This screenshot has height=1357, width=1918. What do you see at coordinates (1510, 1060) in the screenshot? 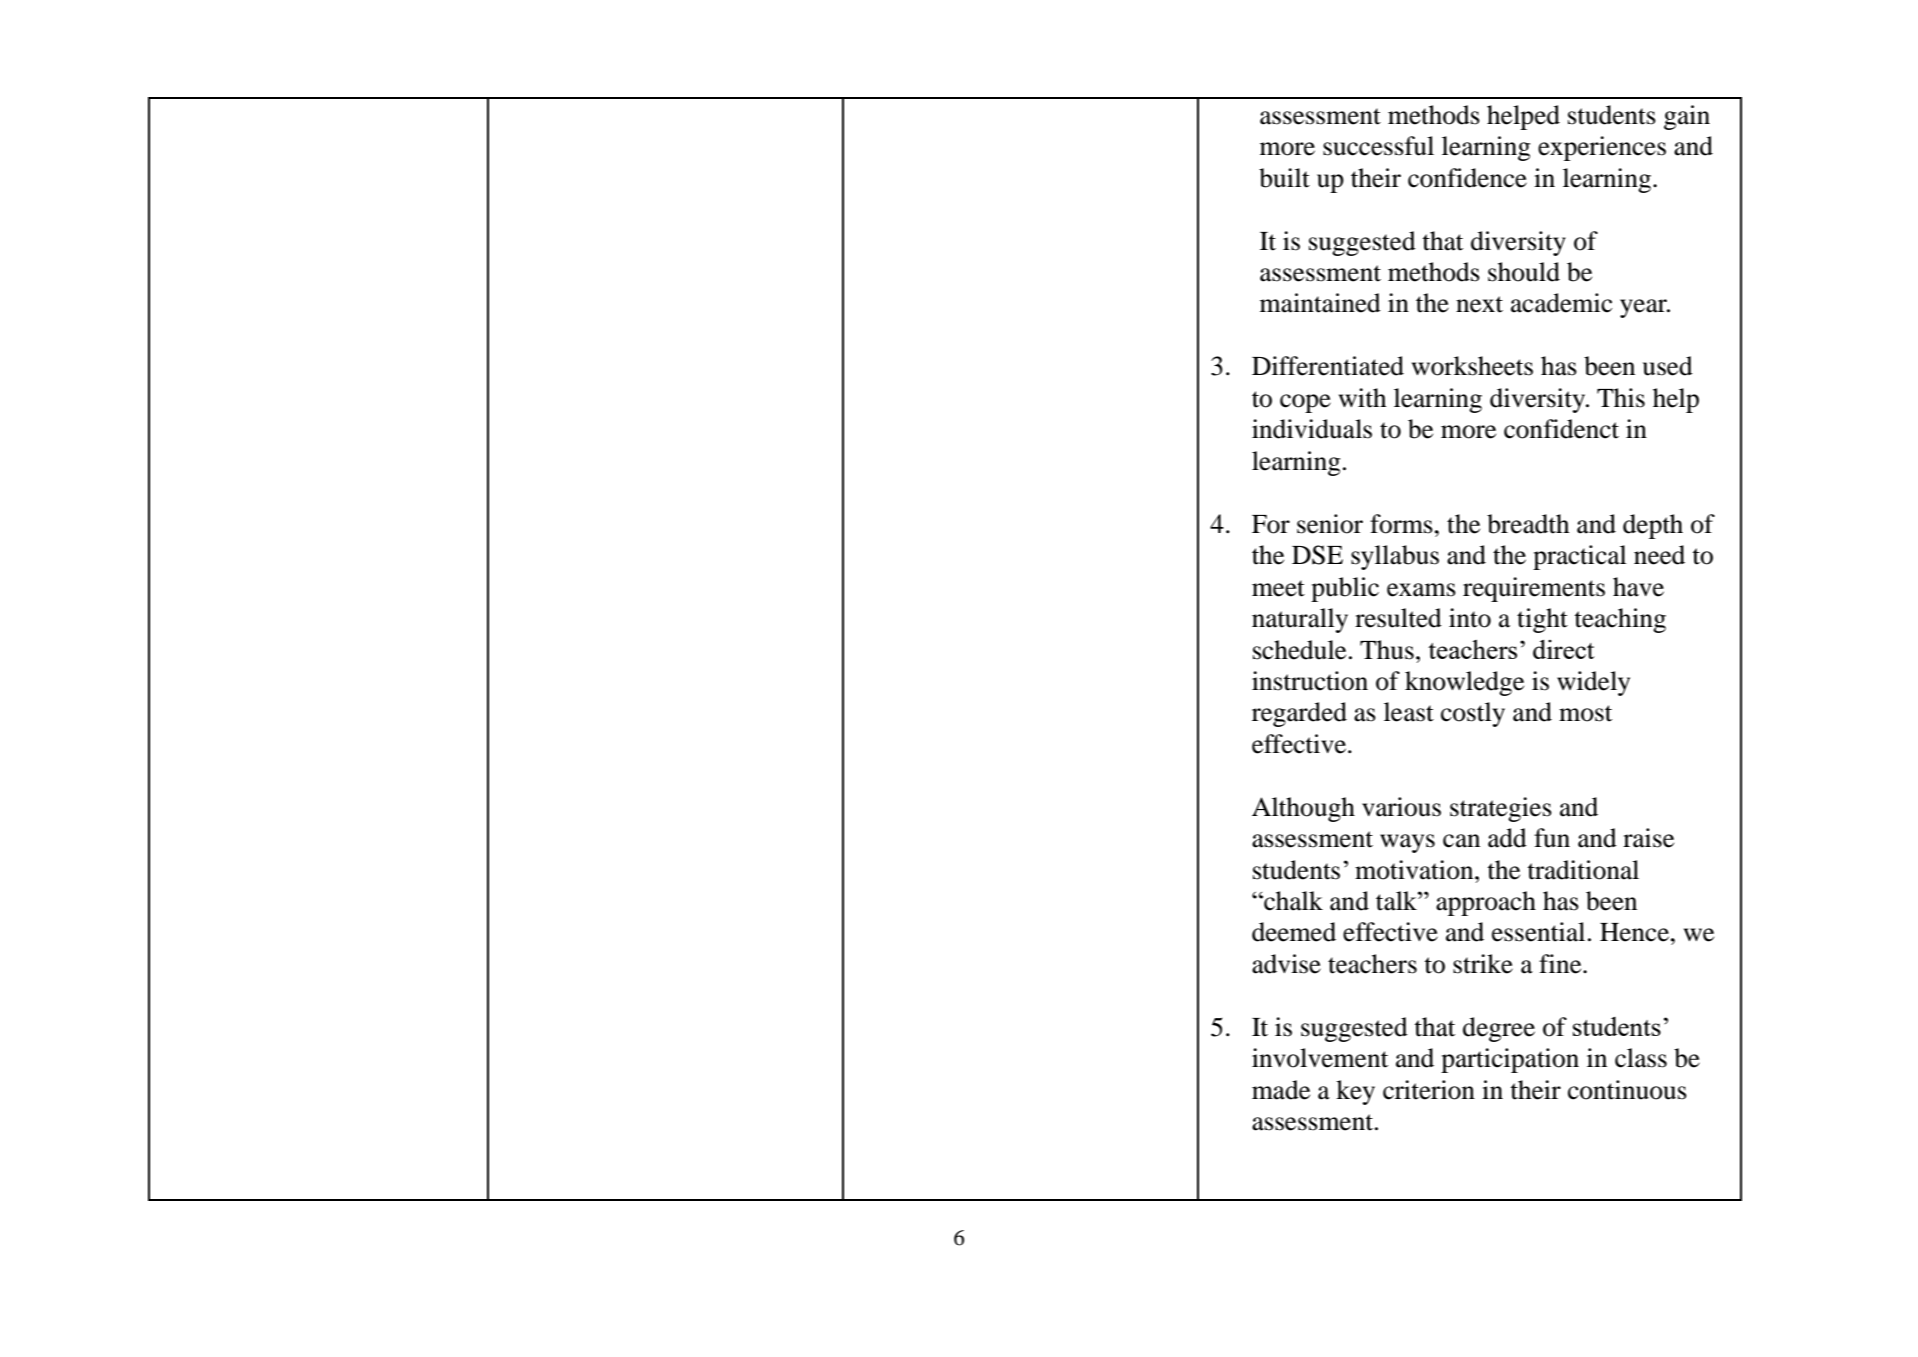
I see `participation` at bounding box center [1510, 1060].
